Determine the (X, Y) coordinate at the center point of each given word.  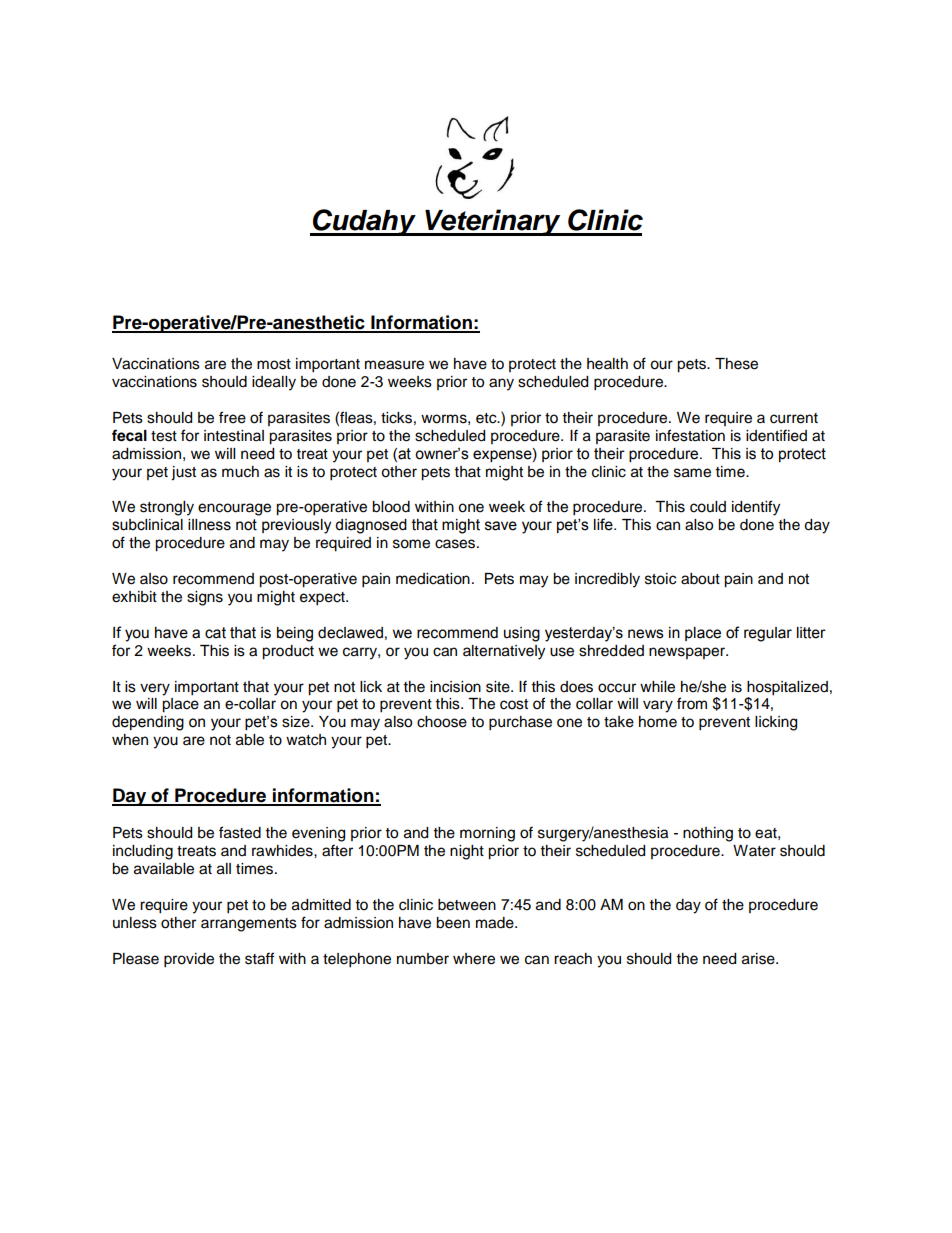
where (474, 959)
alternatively (504, 652)
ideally (274, 383)
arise (759, 959)
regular (768, 634)
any (501, 384)
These (736, 364)
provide (189, 960)
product (288, 652)
